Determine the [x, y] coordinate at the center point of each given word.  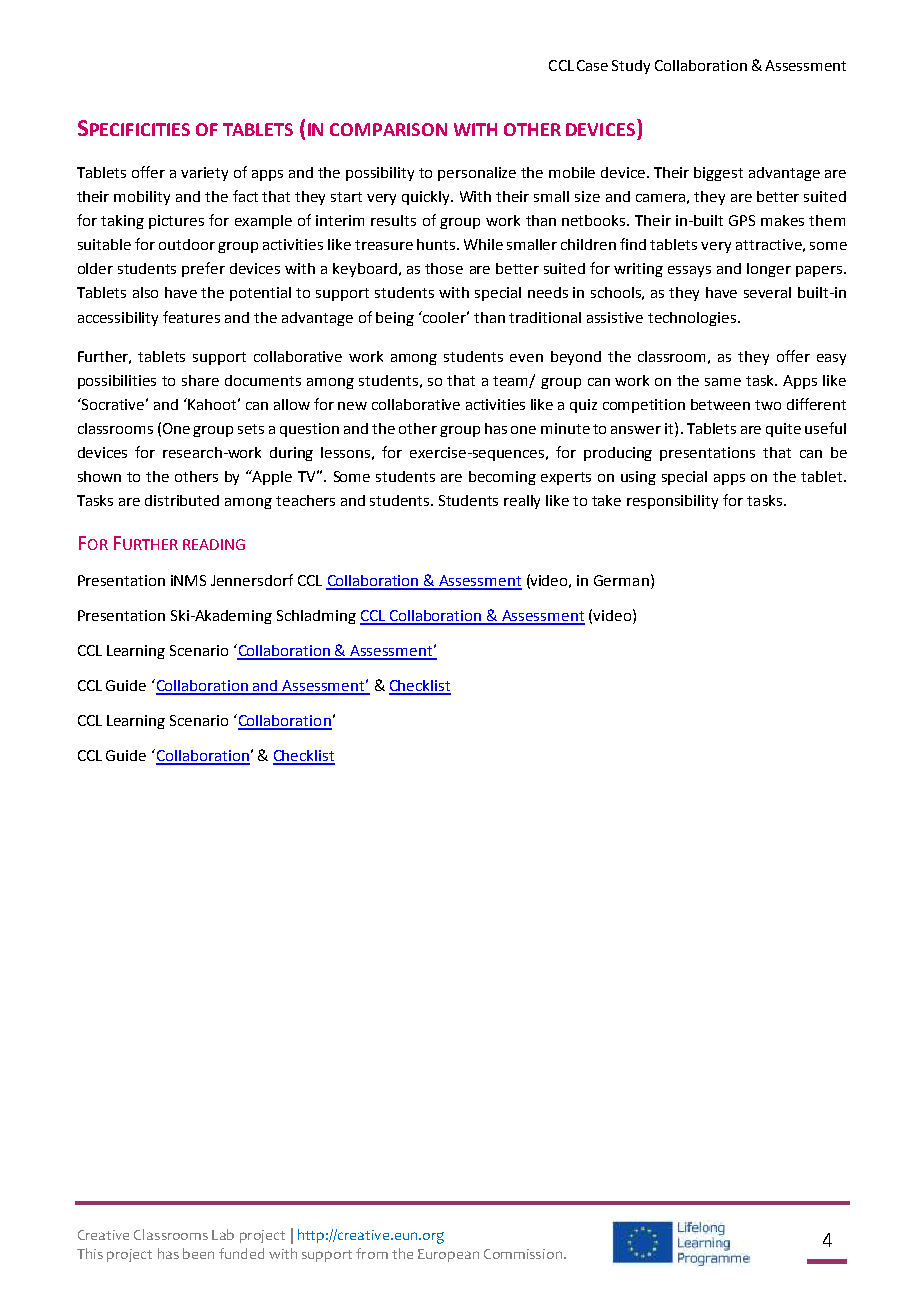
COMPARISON [388, 129]
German [621, 580]
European [448, 1255]
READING [214, 544]
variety [204, 174]
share [200, 380]
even [526, 358]
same [723, 382]
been [198, 1253]
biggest [718, 174]
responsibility [672, 502]
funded [241, 1253]
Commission [524, 1254]
